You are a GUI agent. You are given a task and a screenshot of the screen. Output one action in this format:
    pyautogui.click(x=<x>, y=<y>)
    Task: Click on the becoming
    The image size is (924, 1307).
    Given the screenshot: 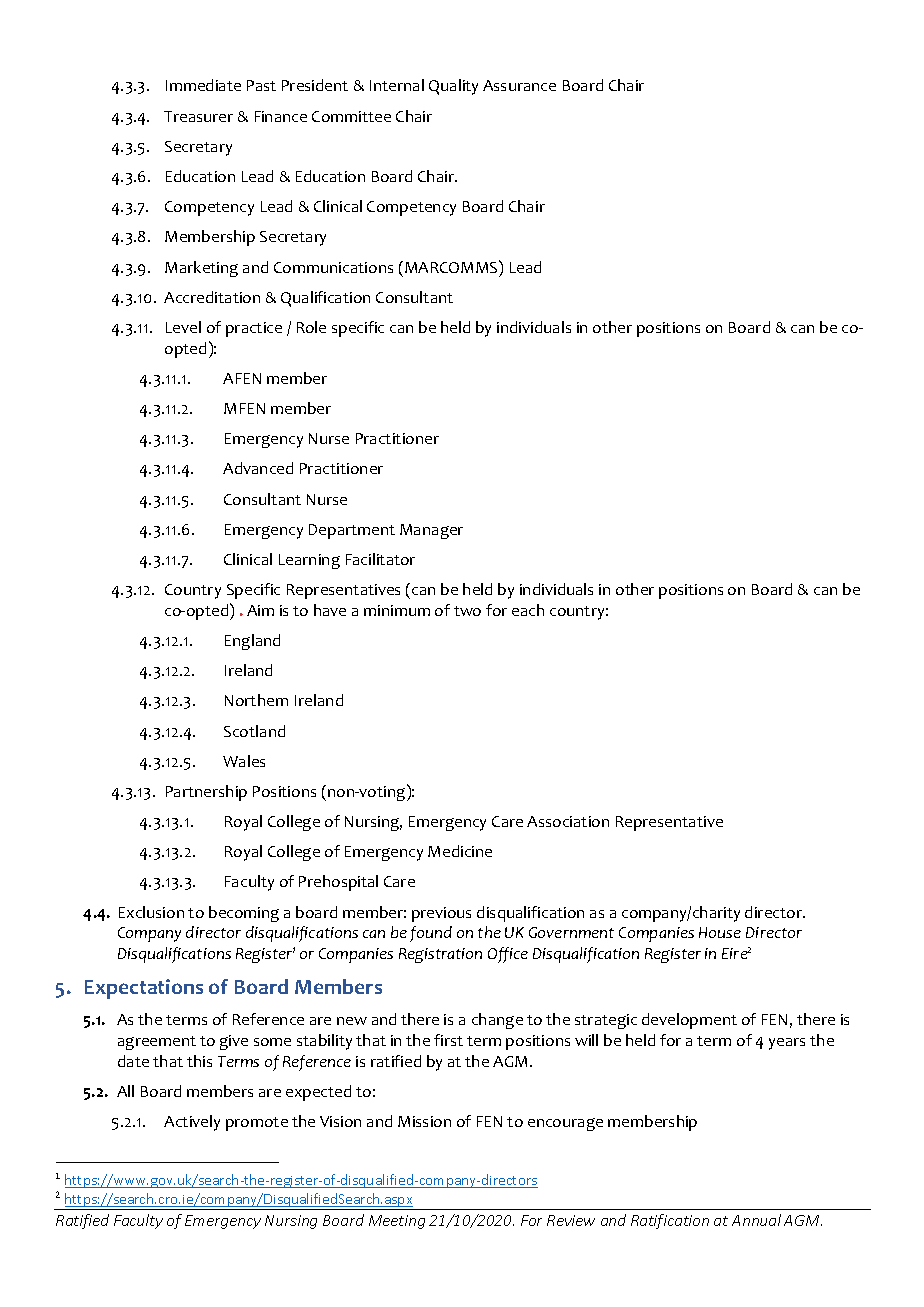 What is the action you would take?
    pyautogui.click(x=244, y=914)
